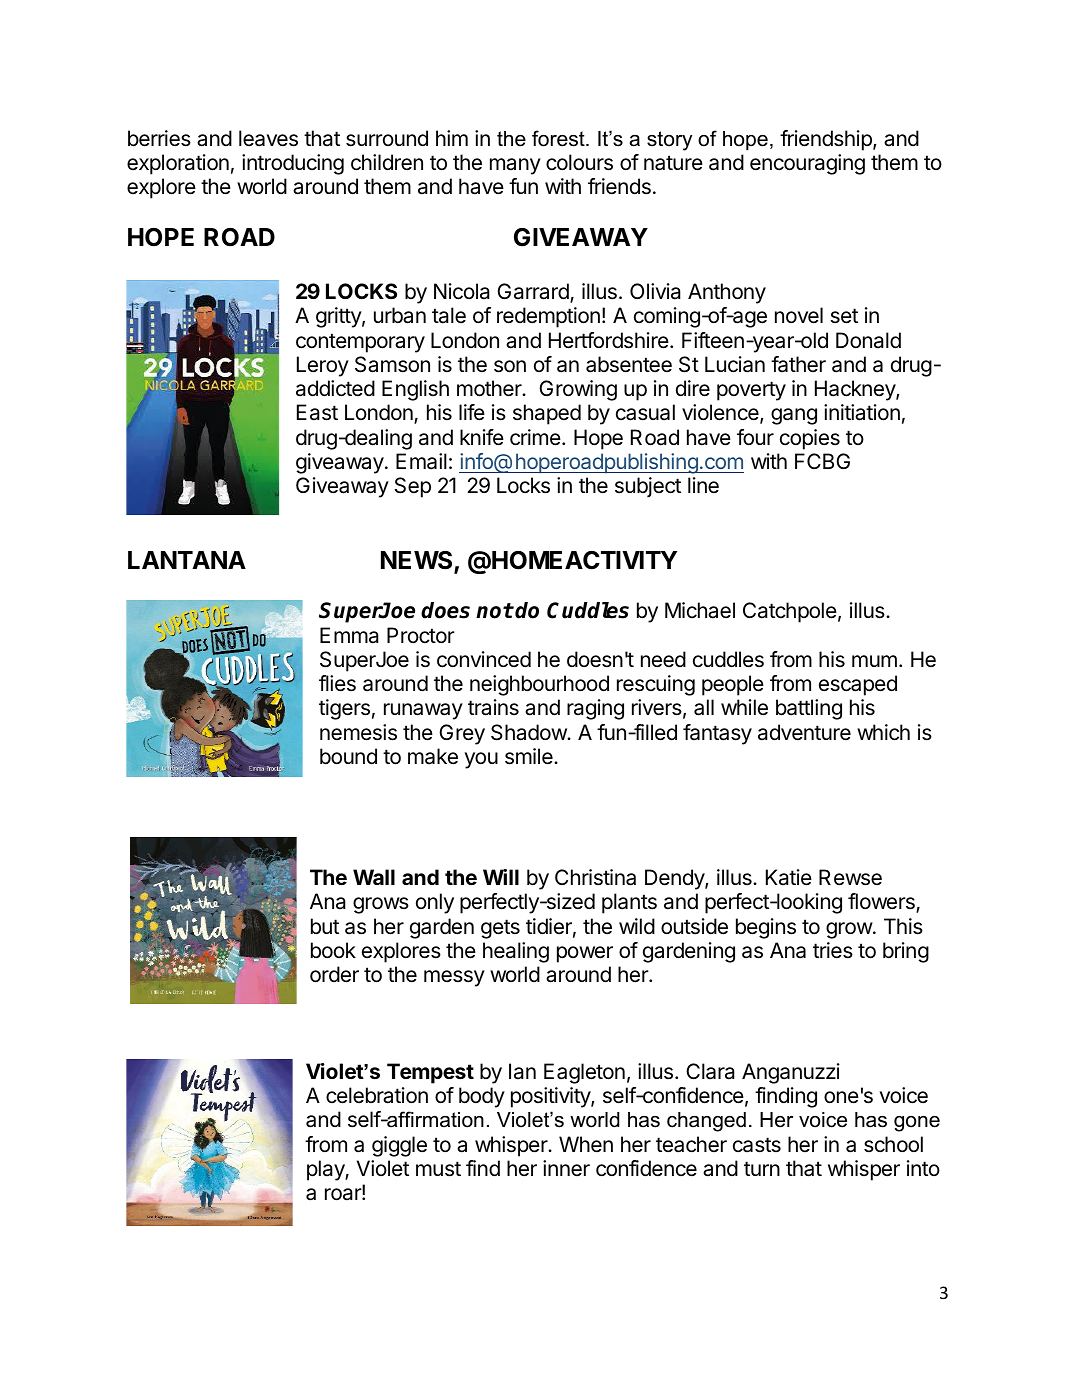 The width and height of the document is (1075, 1391). What do you see at coordinates (539, 685) in the document?
I see `neighbourhood` at bounding box center [539, 685].
